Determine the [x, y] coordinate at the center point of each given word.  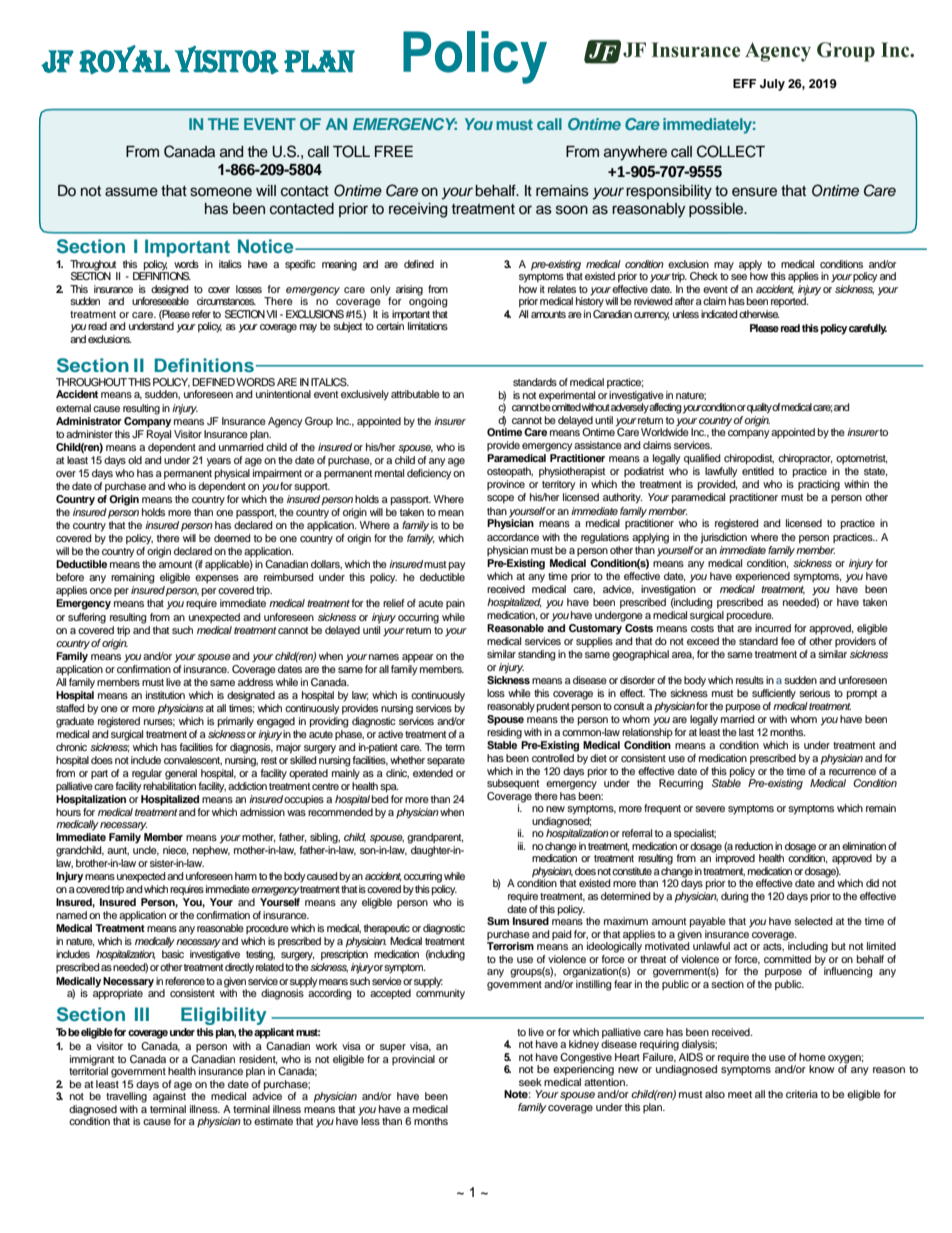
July [772, 85]
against [169, 1096]
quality [760, 408]
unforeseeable [160, 300]
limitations [428, 326]
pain [455, 604]
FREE [394, 151]
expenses [217, 579]
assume [131, 192]
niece [175, 851]
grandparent [435, 838]
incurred [773, 628]
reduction [754, 846]
